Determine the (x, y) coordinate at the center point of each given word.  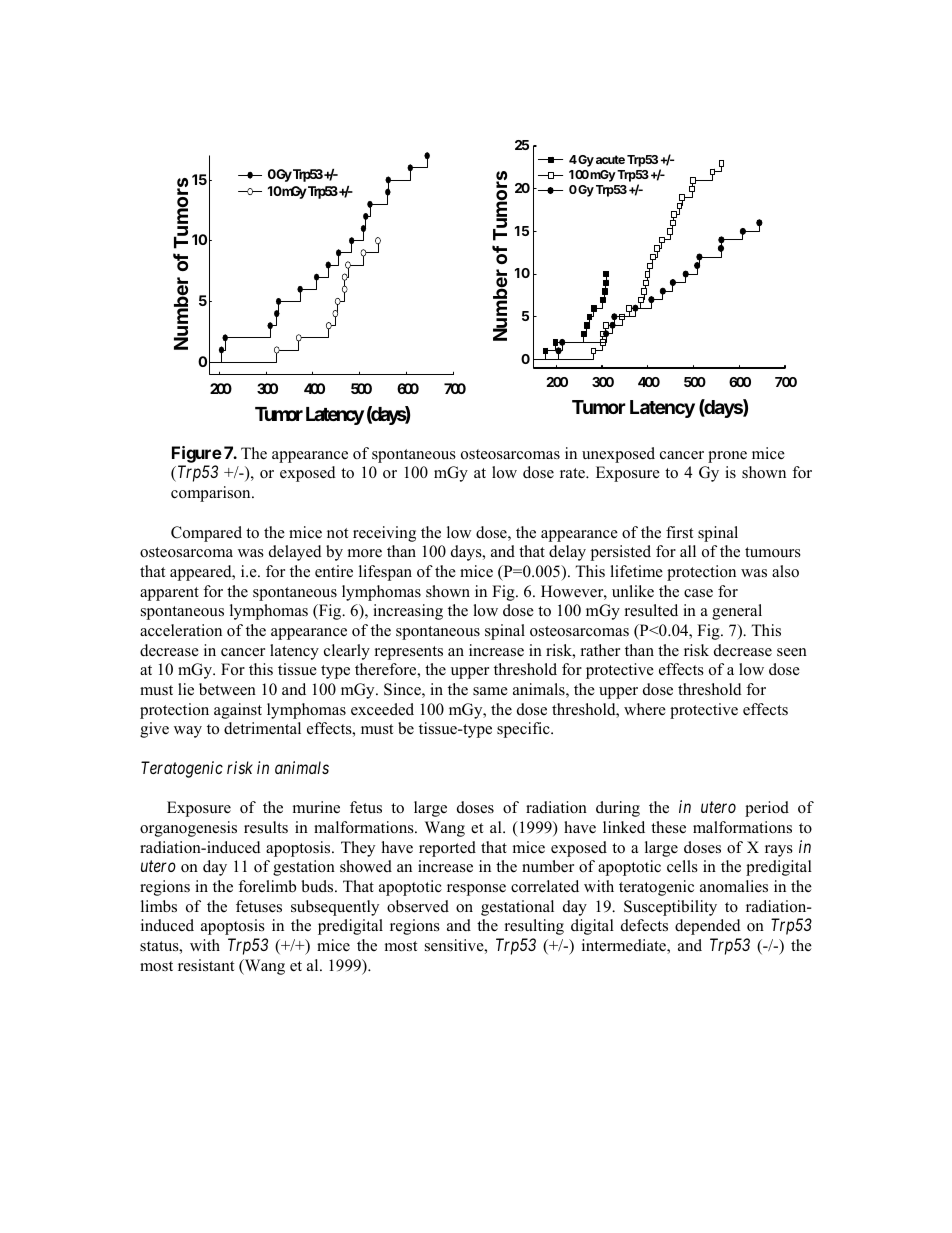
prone (727, 457)
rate (573, 473)
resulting (534, 927)
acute (610, 159)
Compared (206, 534)
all (688, 551)
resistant (206, 965)
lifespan (385, 573)
